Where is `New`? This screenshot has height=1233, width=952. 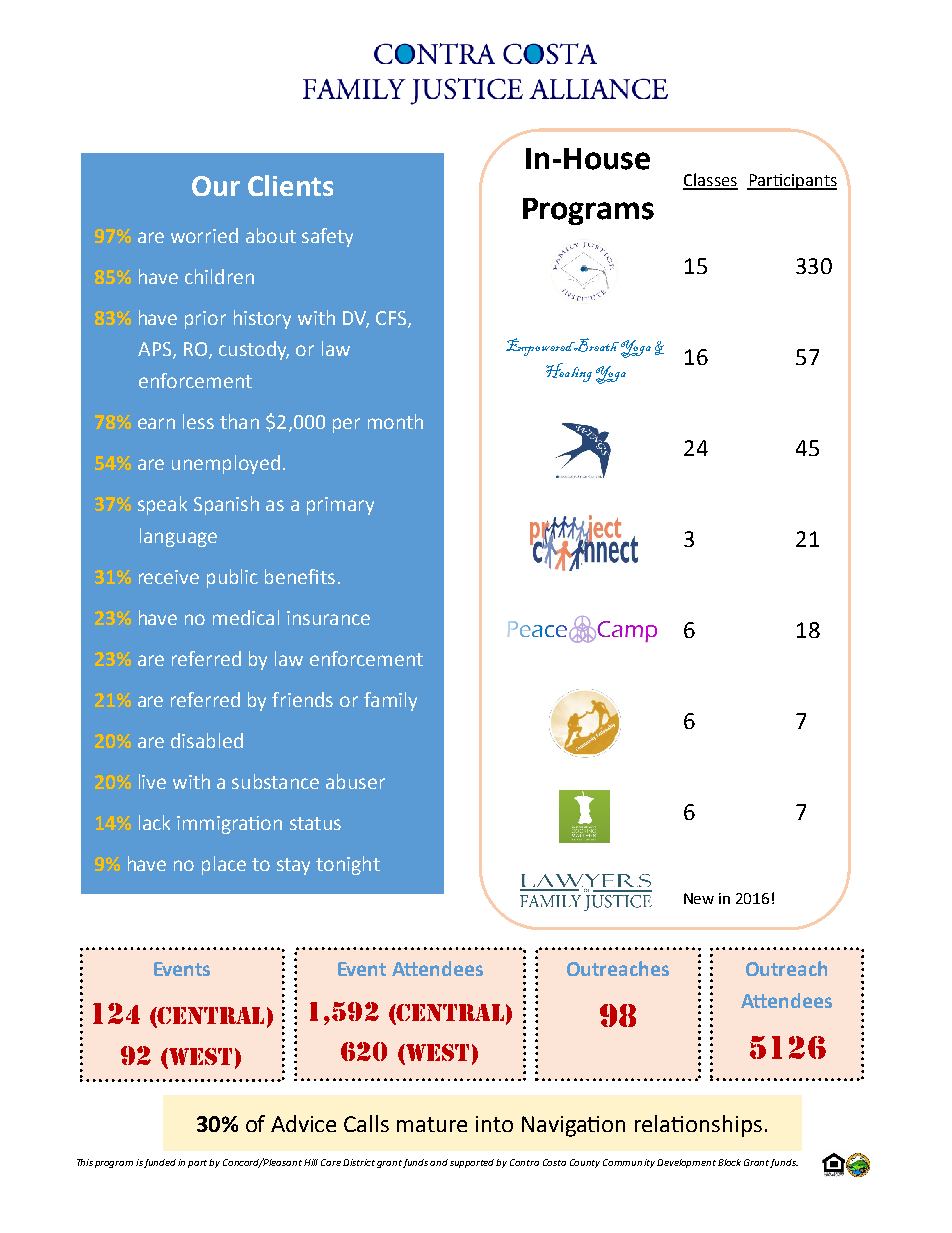
New is located at coordinates (699, 898).
